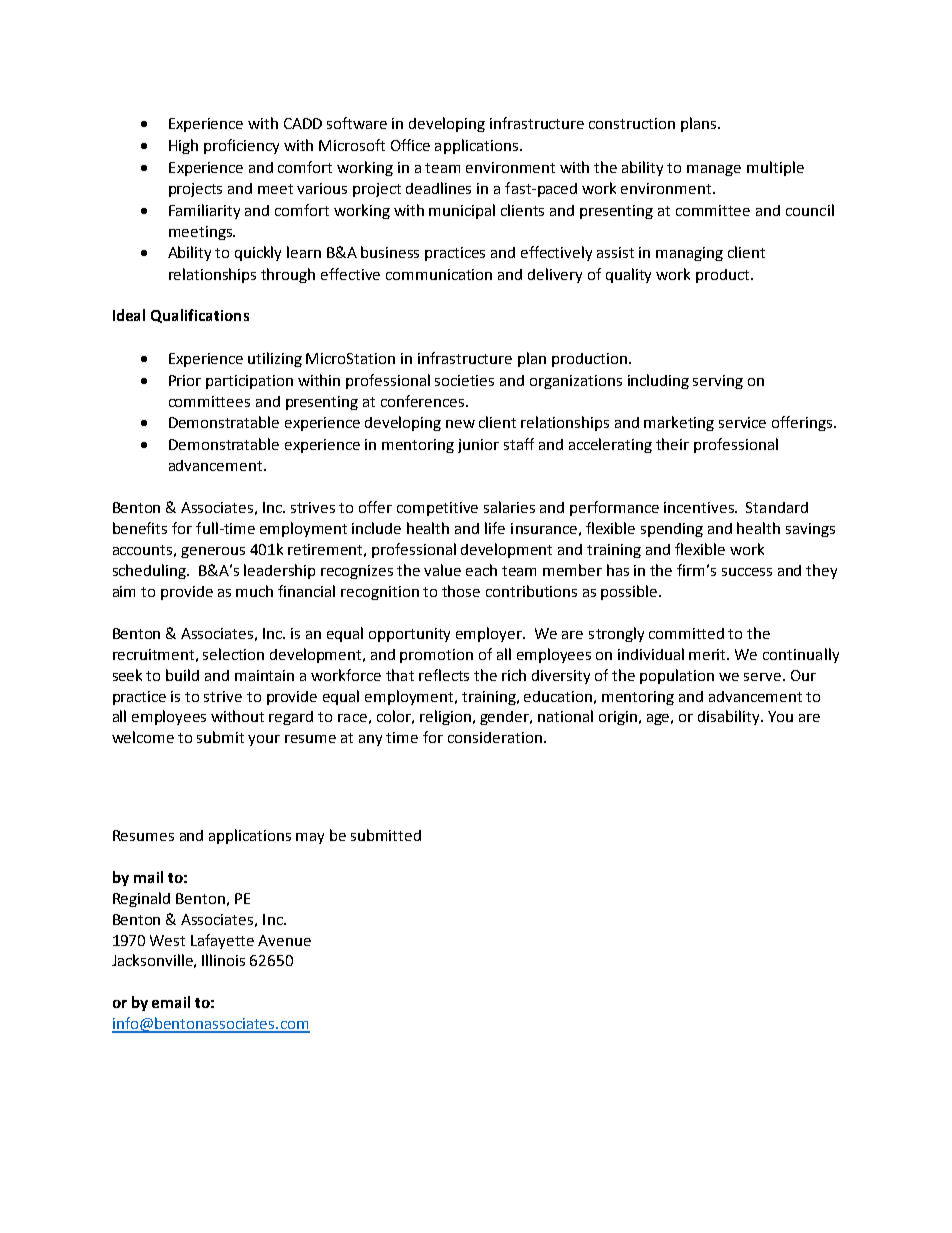 The width and height of the page is (952, 1233). Describe the element at coordinates (213, 552) in the page. I see `generous` at that location.
